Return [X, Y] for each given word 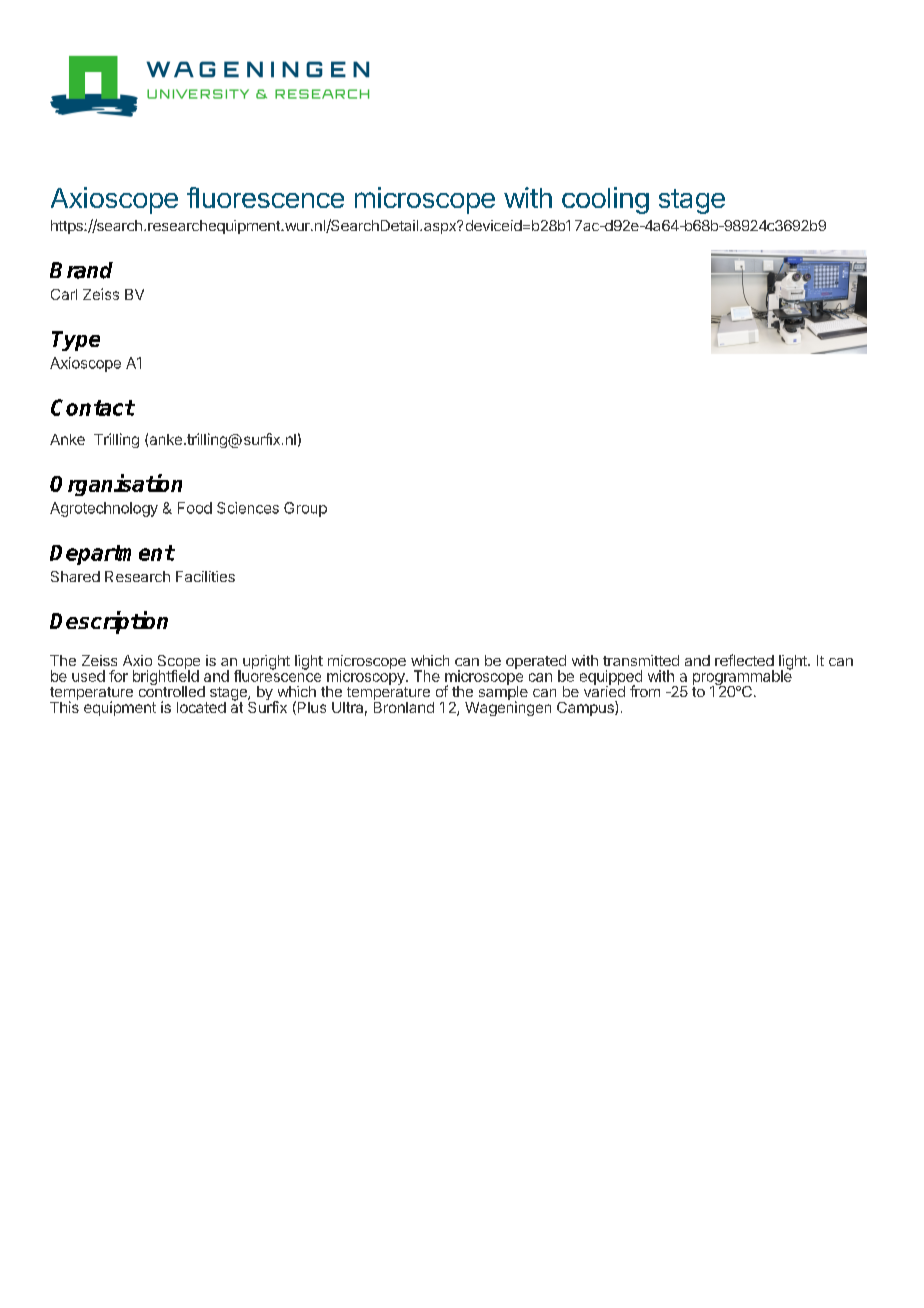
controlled [172, 690]
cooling [605, 200]
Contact [93, 407]
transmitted [641, 660]
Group [305, 509]
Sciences [248, 508]
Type [76, 341]
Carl [64, 294]
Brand [81, 270]
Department [112, 555]
